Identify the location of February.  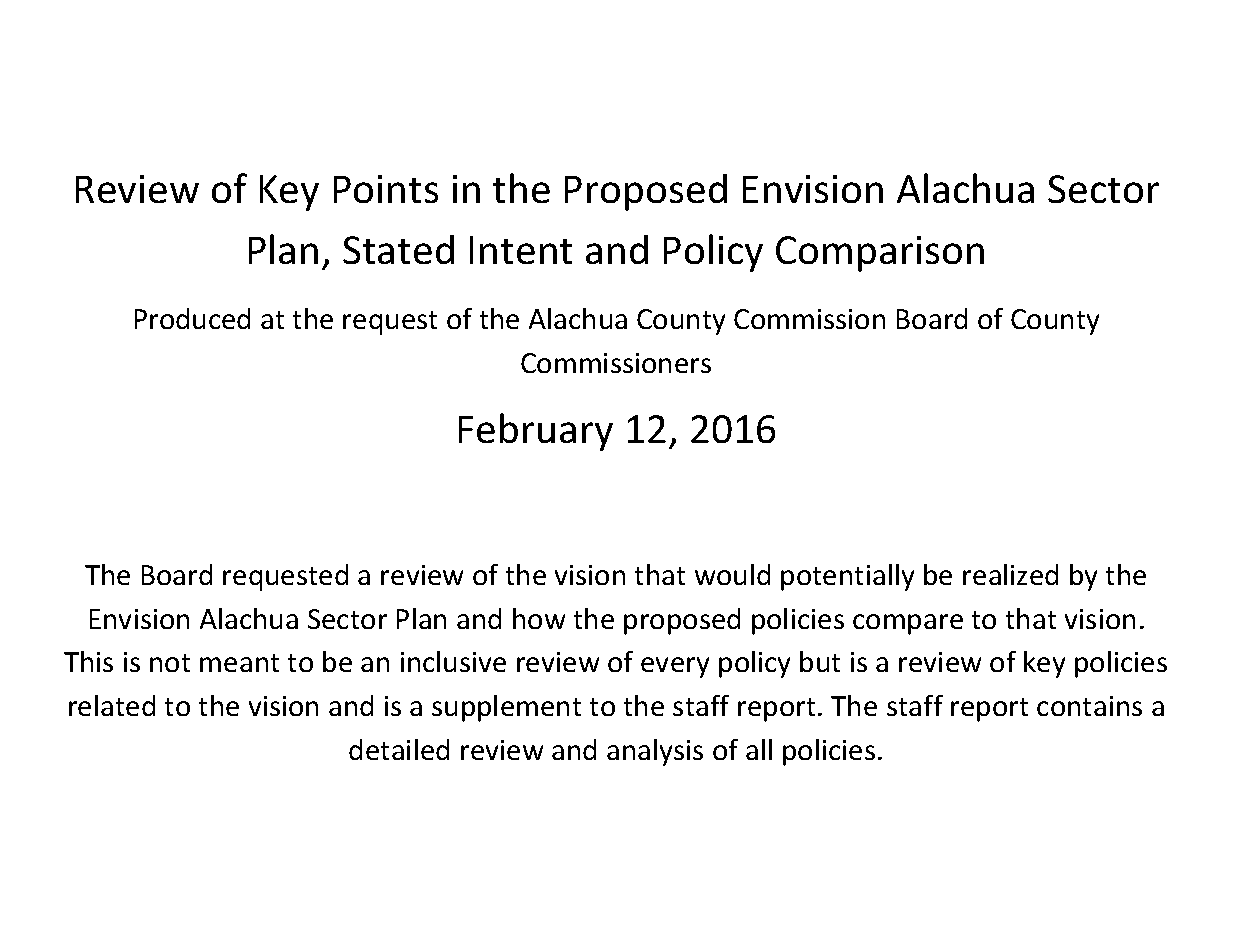
(536, 432).
